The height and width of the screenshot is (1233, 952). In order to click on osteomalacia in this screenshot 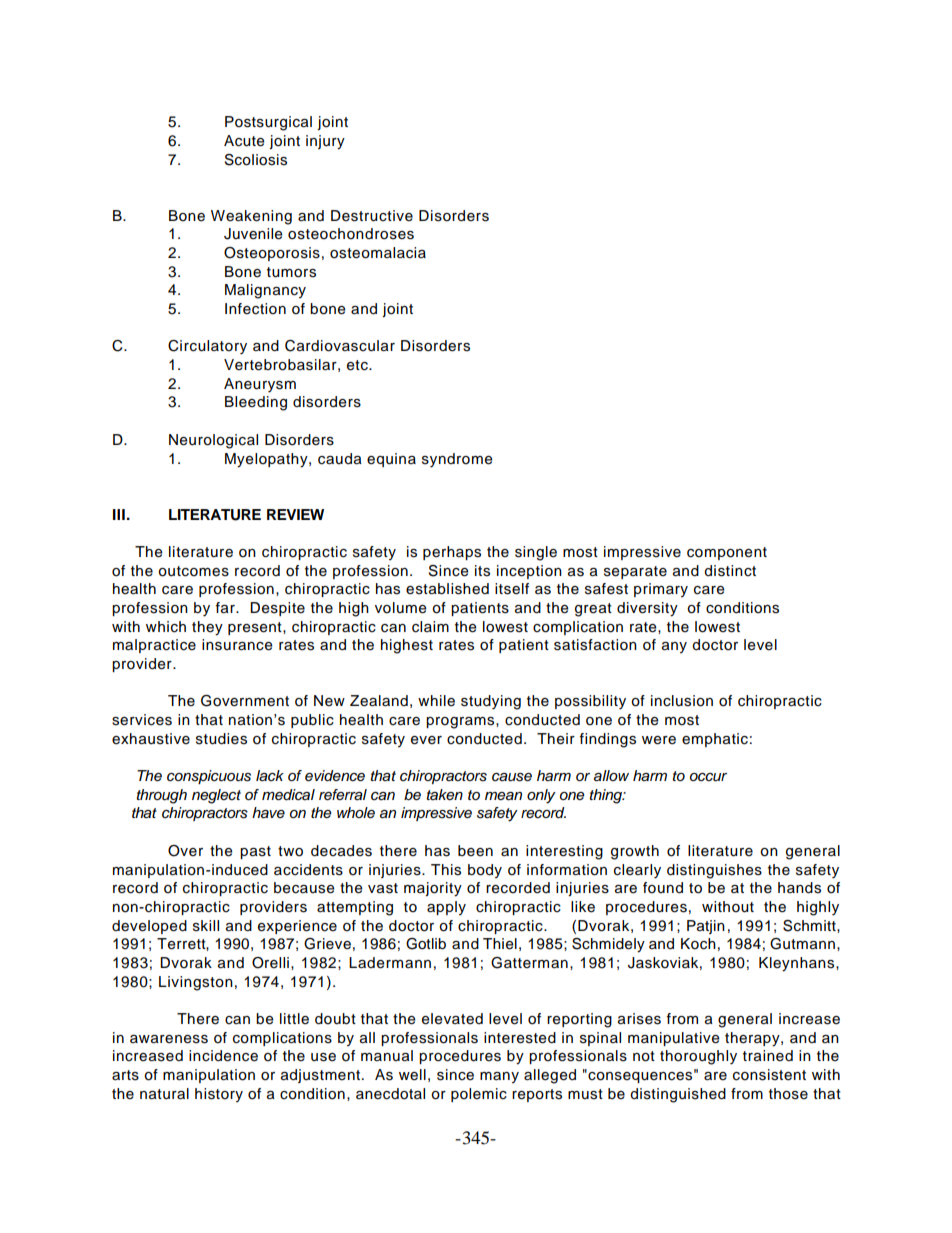, I will do `click(378, 253)`.
